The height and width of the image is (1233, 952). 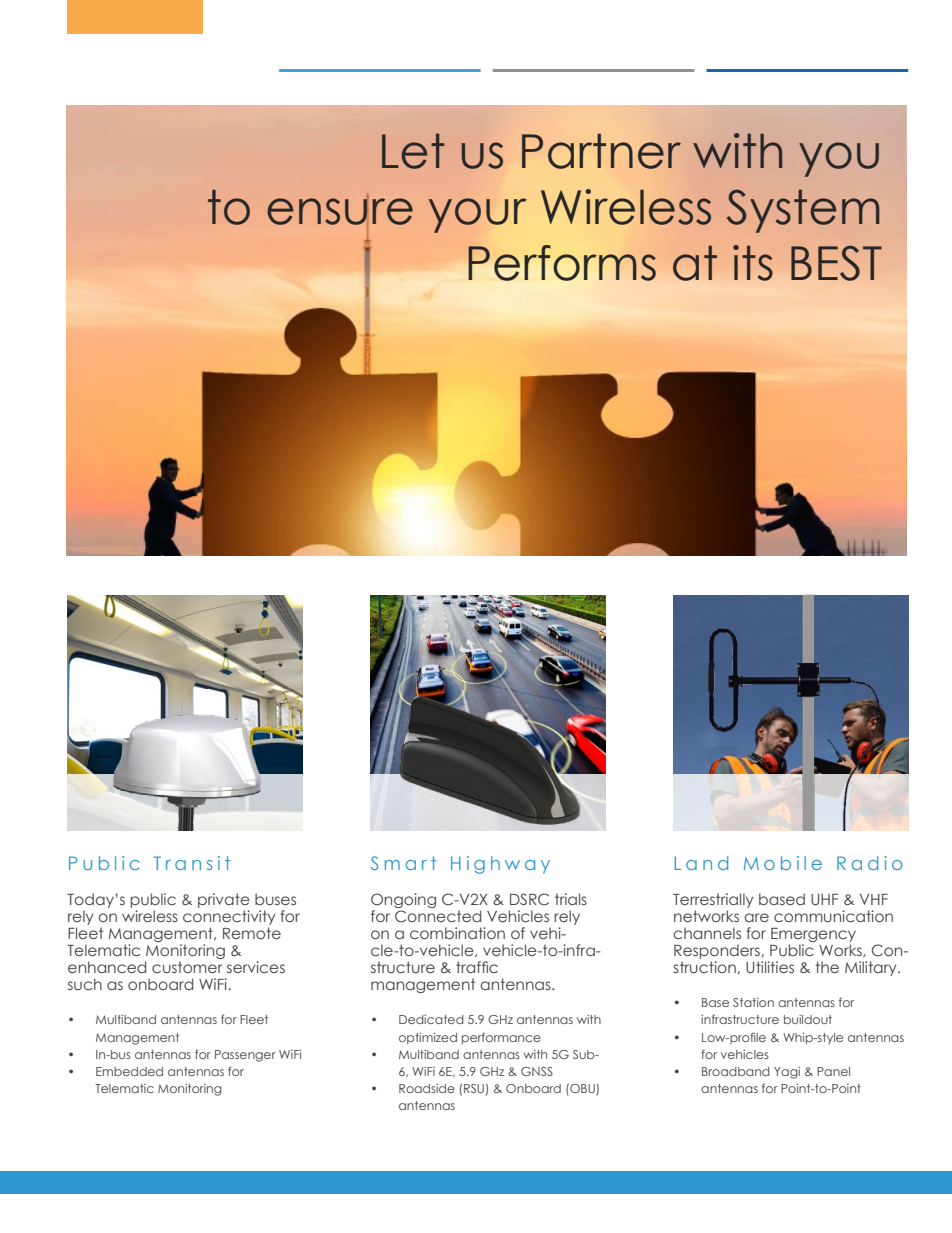 What do you see at coordinates (836, 263) in the image?
I see `BEST` at bounding box center [836, 263].
